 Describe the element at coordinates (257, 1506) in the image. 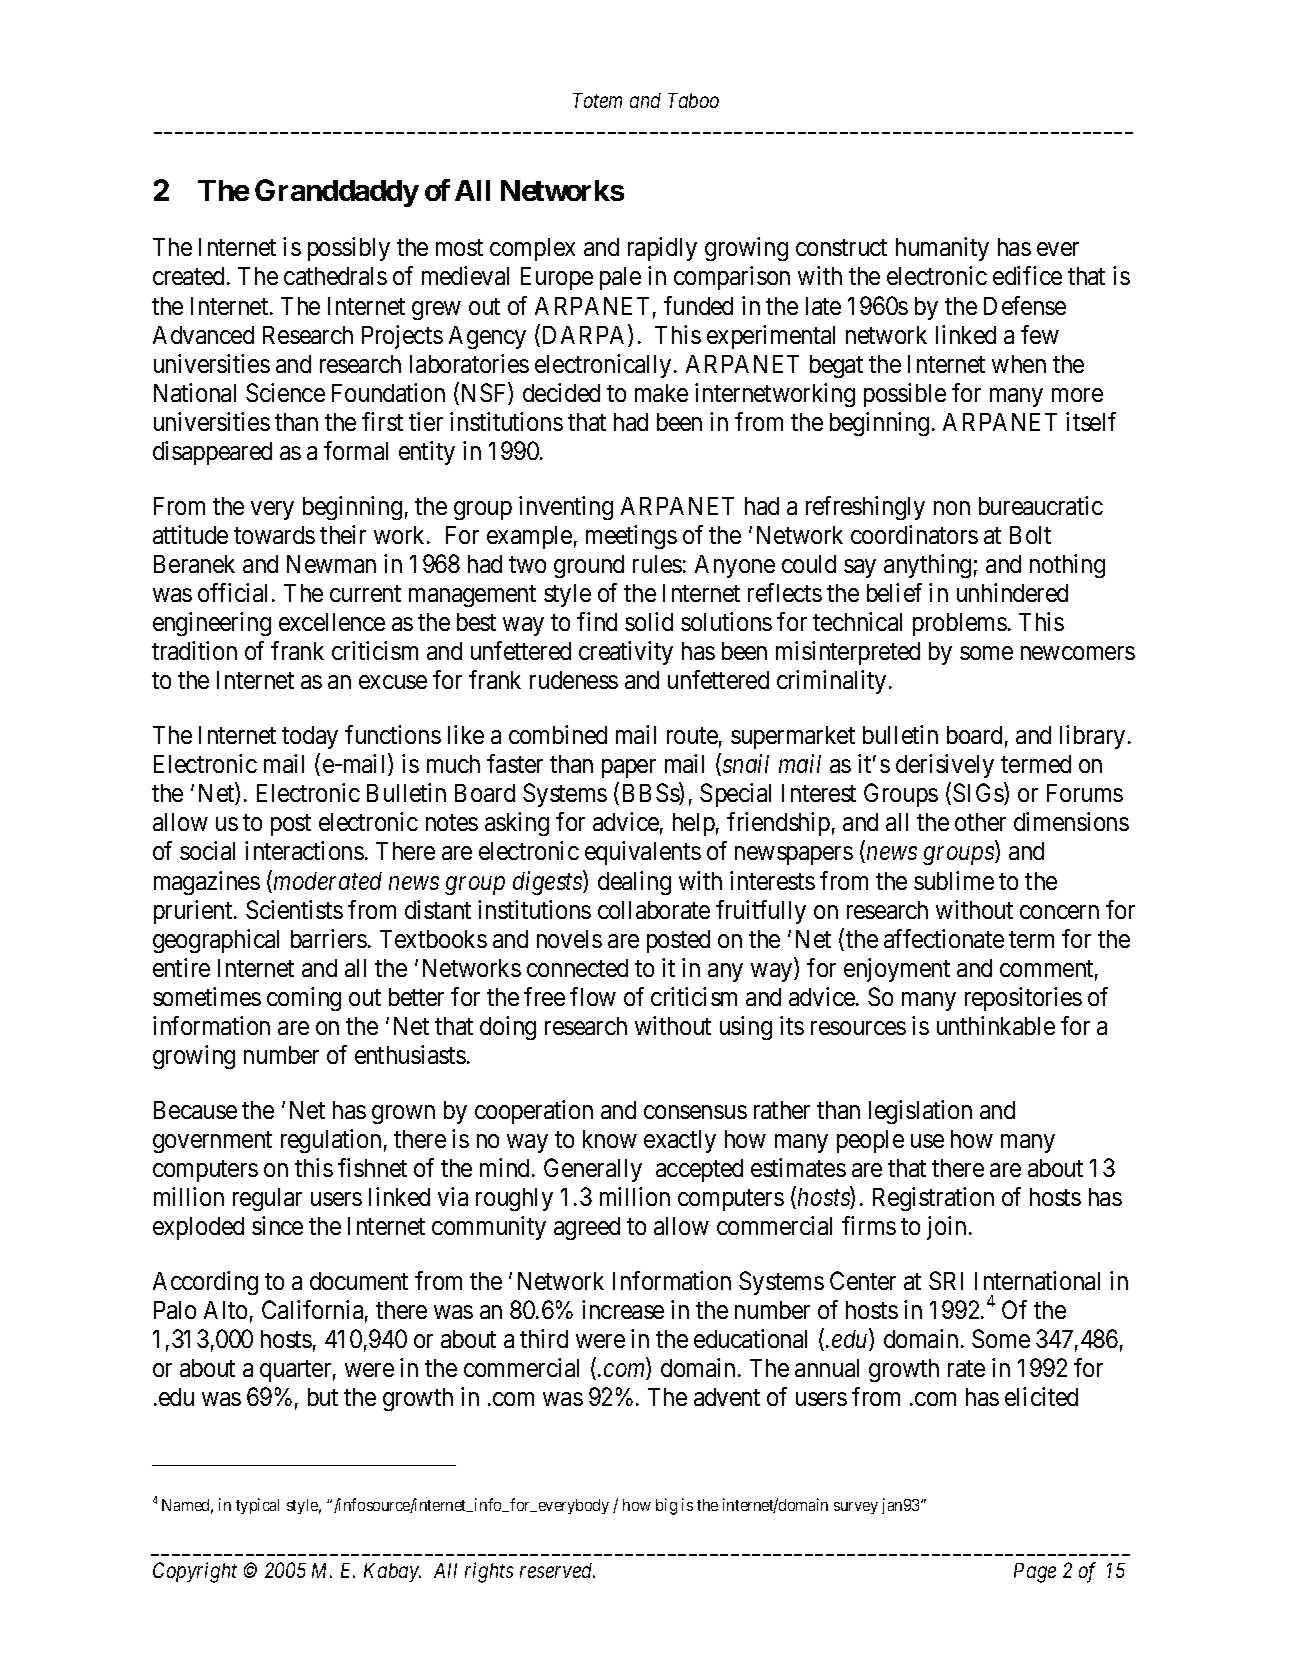

I see `typical` at that location.
